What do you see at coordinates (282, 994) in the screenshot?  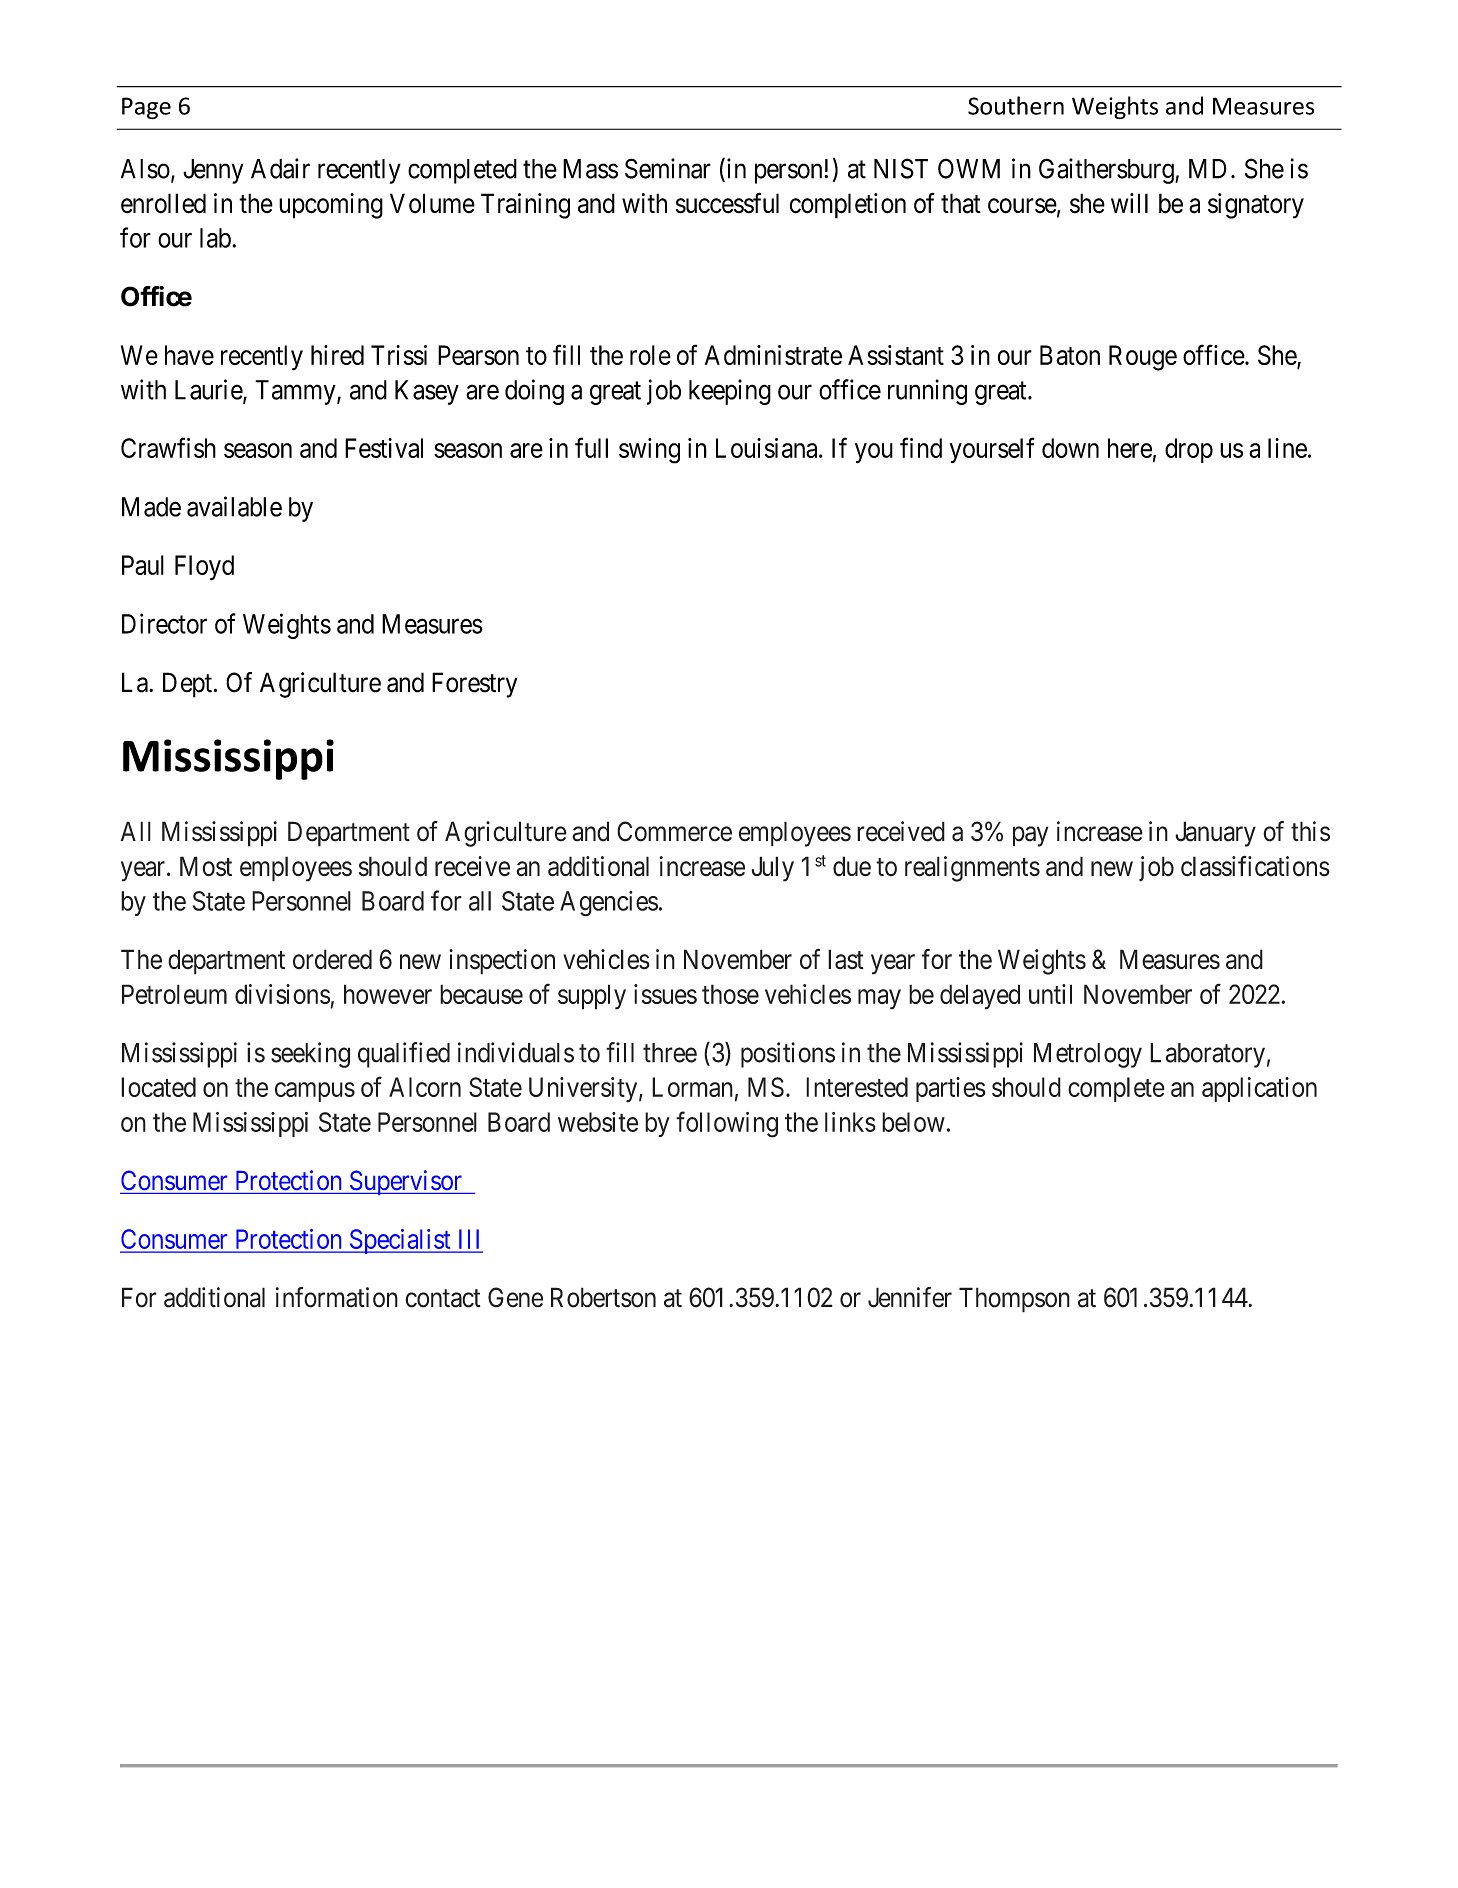 I see `divisions` at bounding box center [282, 994].
